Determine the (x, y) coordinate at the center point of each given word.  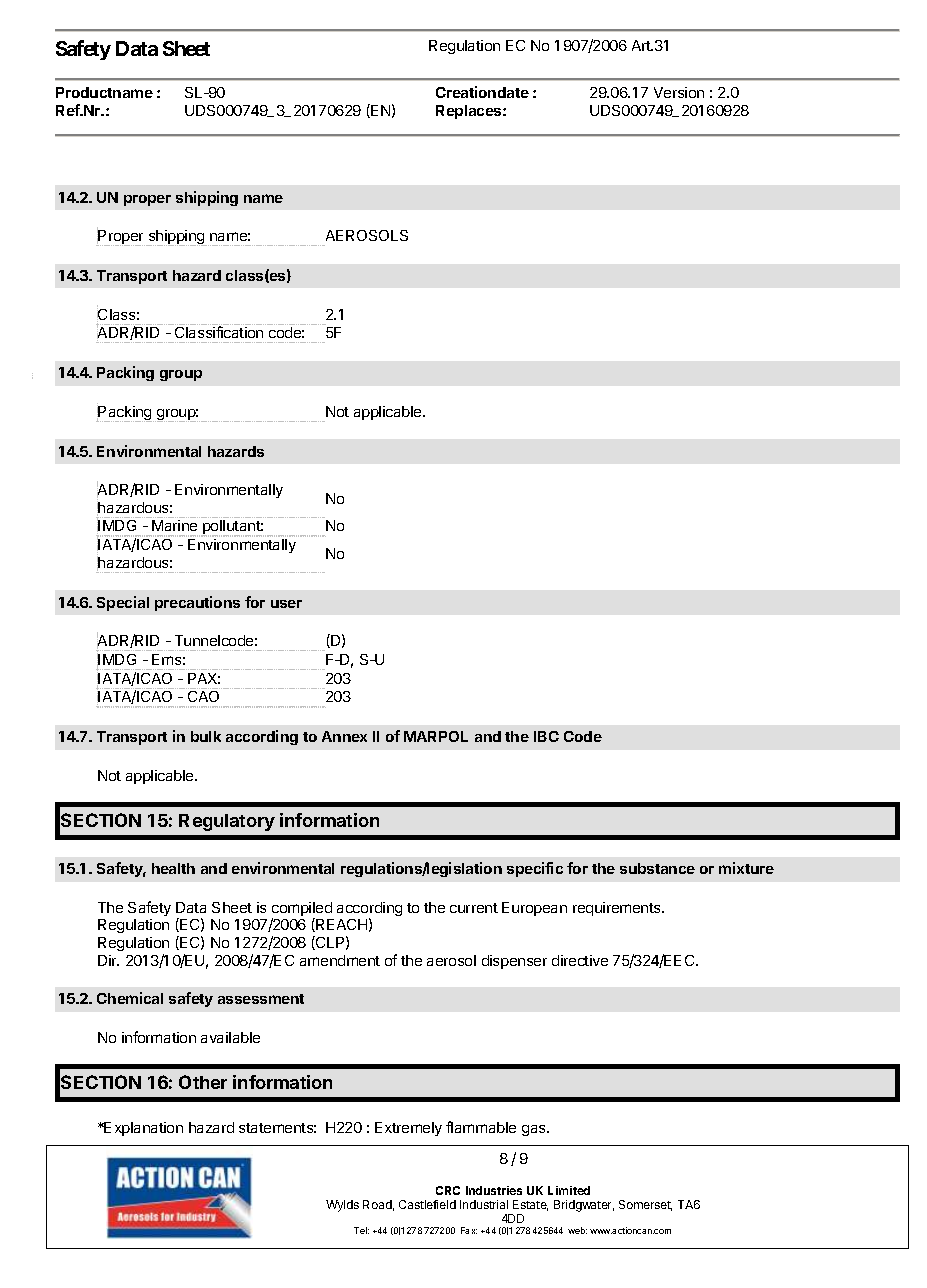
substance (657, 868)
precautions (197, 603)
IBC (546, 736)
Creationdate (482, 92)
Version (679, 92)
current (474, 908)
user (286, 604)
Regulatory (227, 822)
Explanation (143, 1129)
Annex (344, 736)
